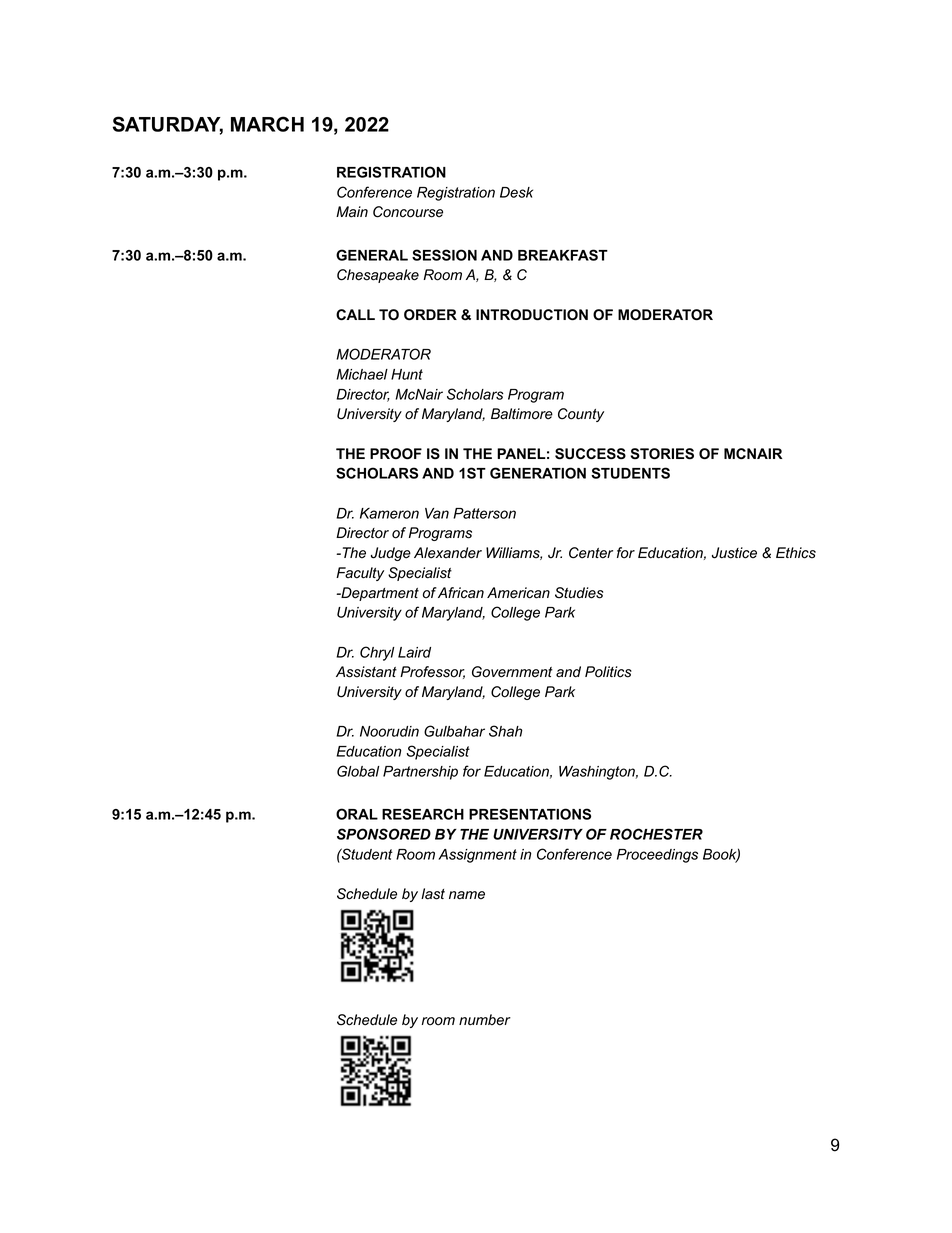 The height and width of the document is (1233, 952). What do you see at coordinates (563, 255) in the document?
I see `BREAKFAST` at bounding box center [563, 255].
